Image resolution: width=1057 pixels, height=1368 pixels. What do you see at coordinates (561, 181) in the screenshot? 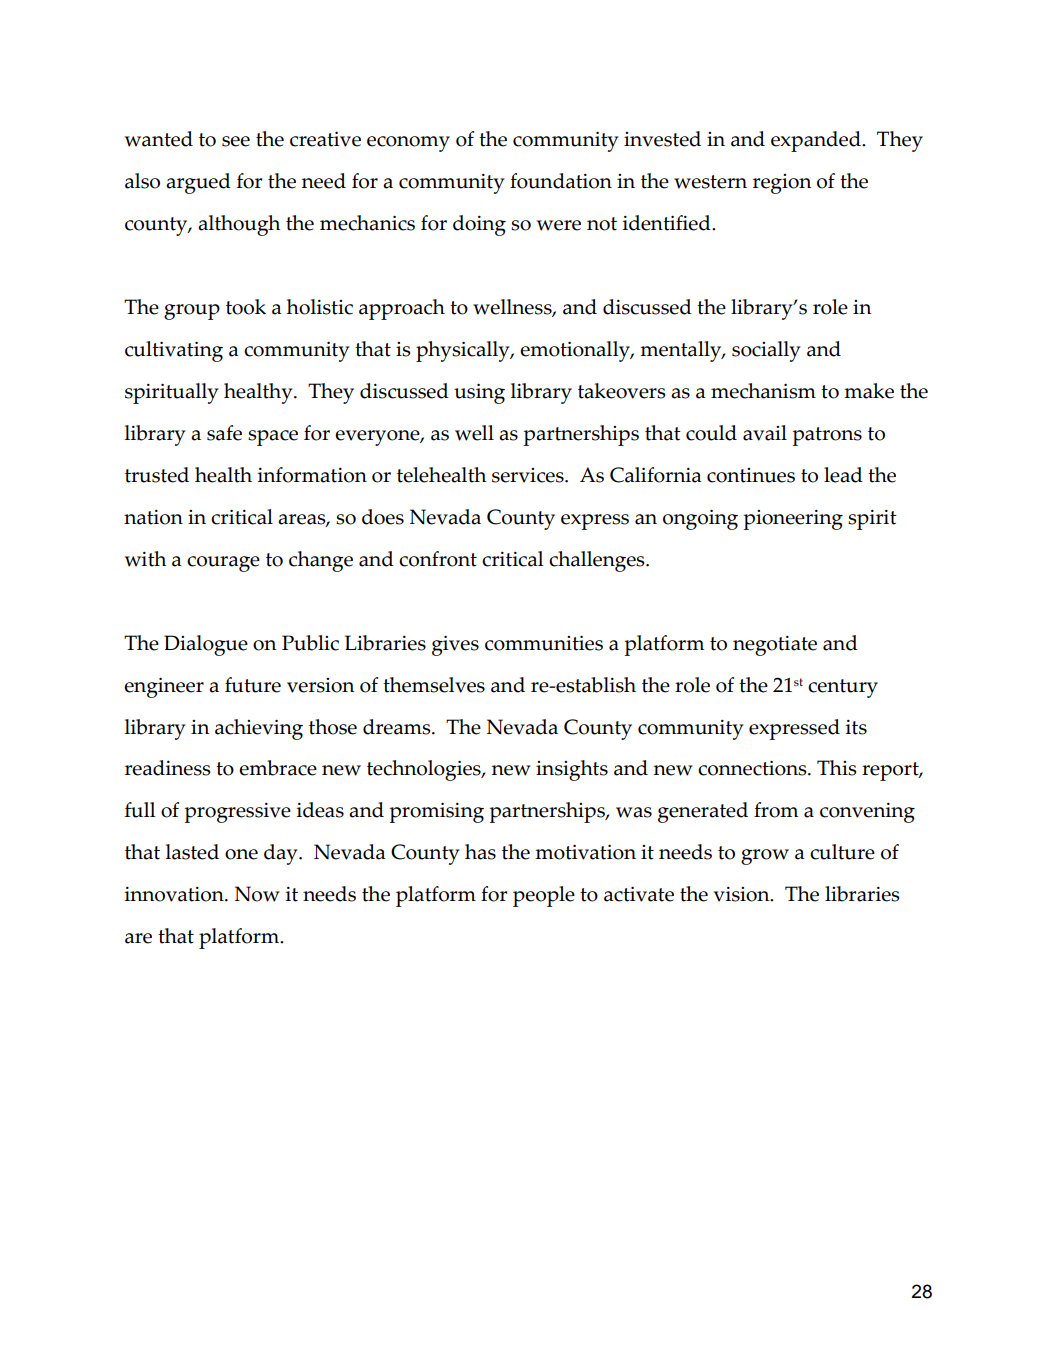
I see `foundation` at bounding box center [561, 181].
